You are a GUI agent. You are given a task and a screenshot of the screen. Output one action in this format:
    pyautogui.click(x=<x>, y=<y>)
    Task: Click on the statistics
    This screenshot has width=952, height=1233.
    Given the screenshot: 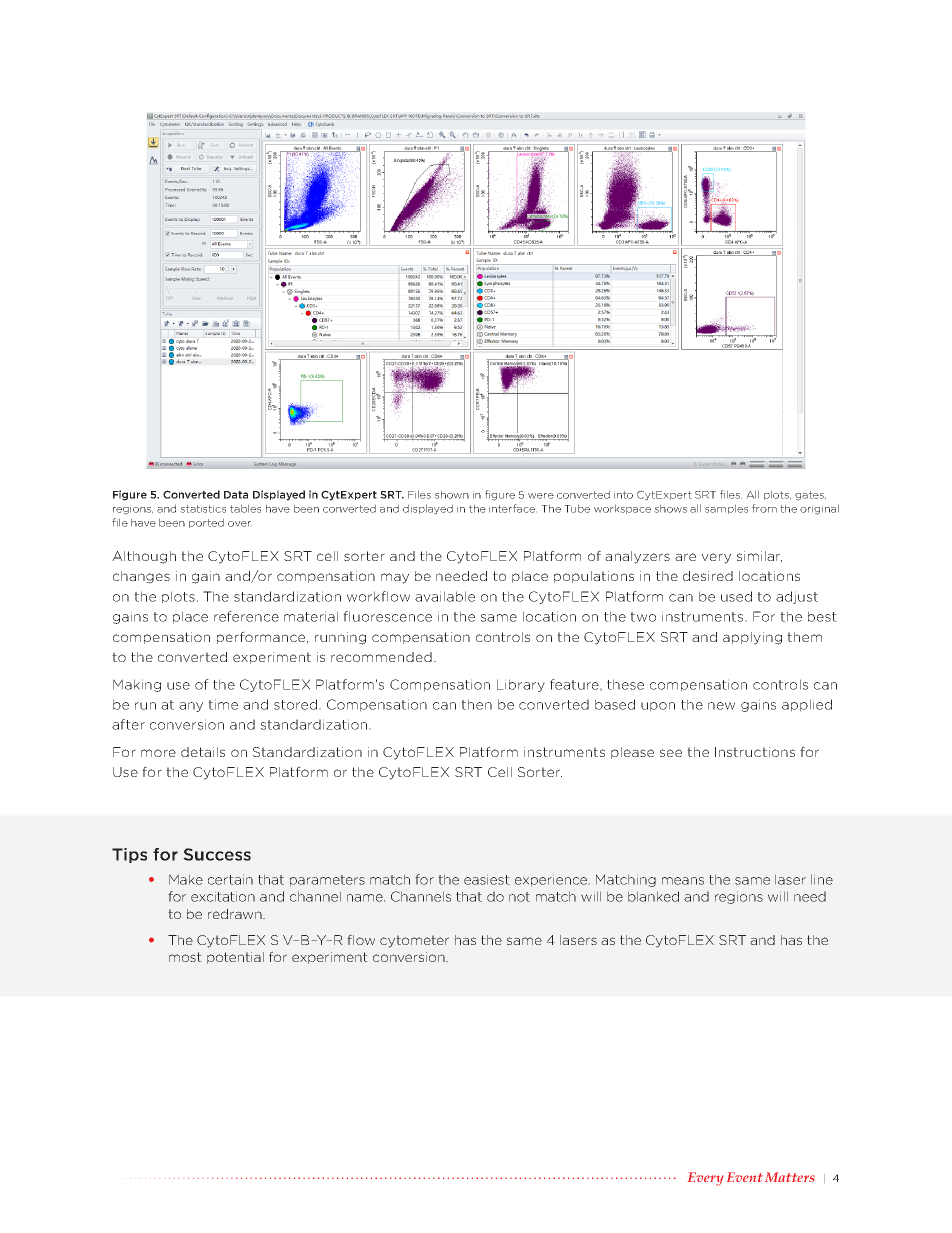 What is the action you would take?
    pyautogui.click(x=203, y=509)
